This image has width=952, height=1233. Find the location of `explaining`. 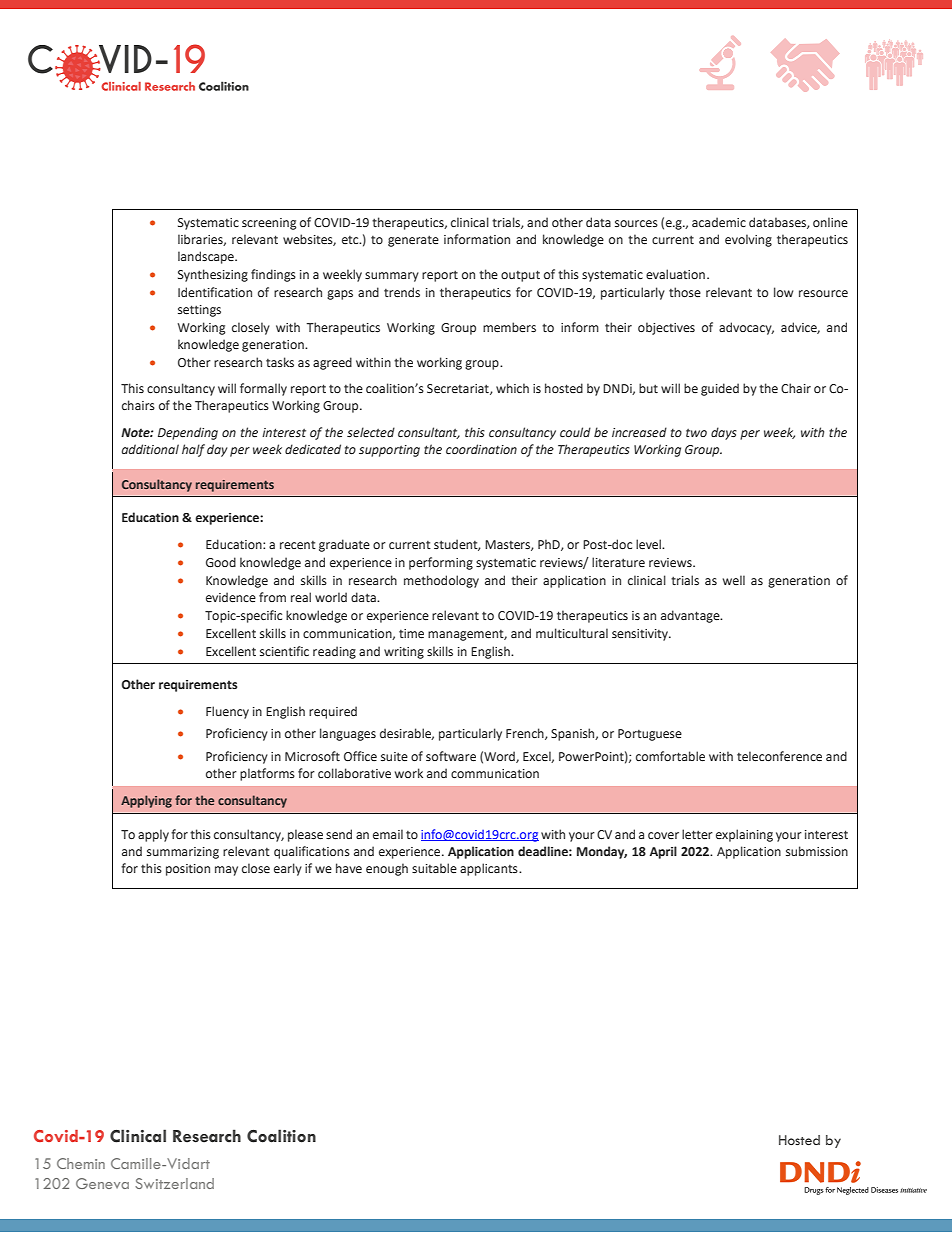

explaining is located at coordinates (744, 835).
